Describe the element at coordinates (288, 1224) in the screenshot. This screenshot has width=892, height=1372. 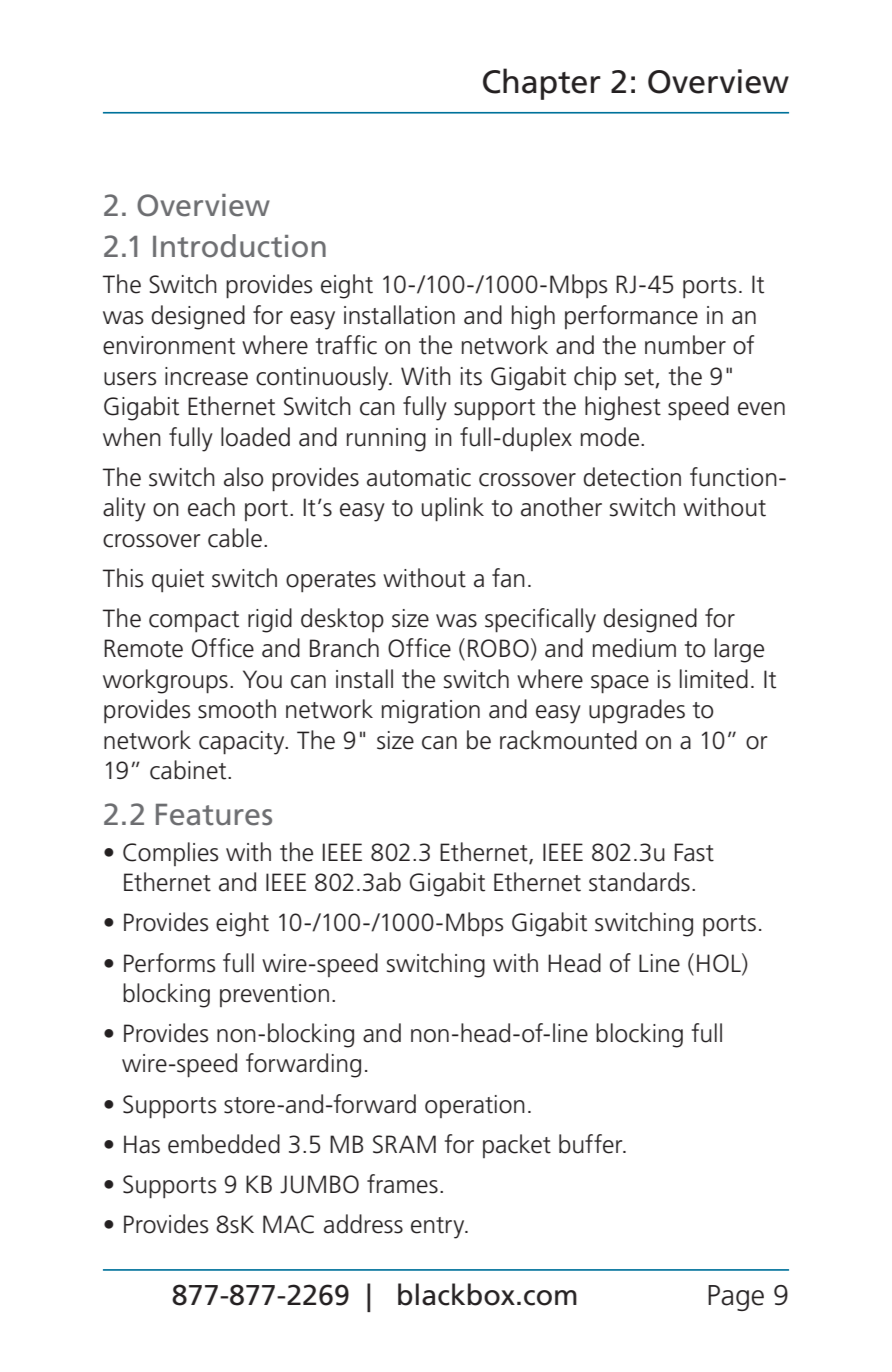
I see `MAC` at that location.
